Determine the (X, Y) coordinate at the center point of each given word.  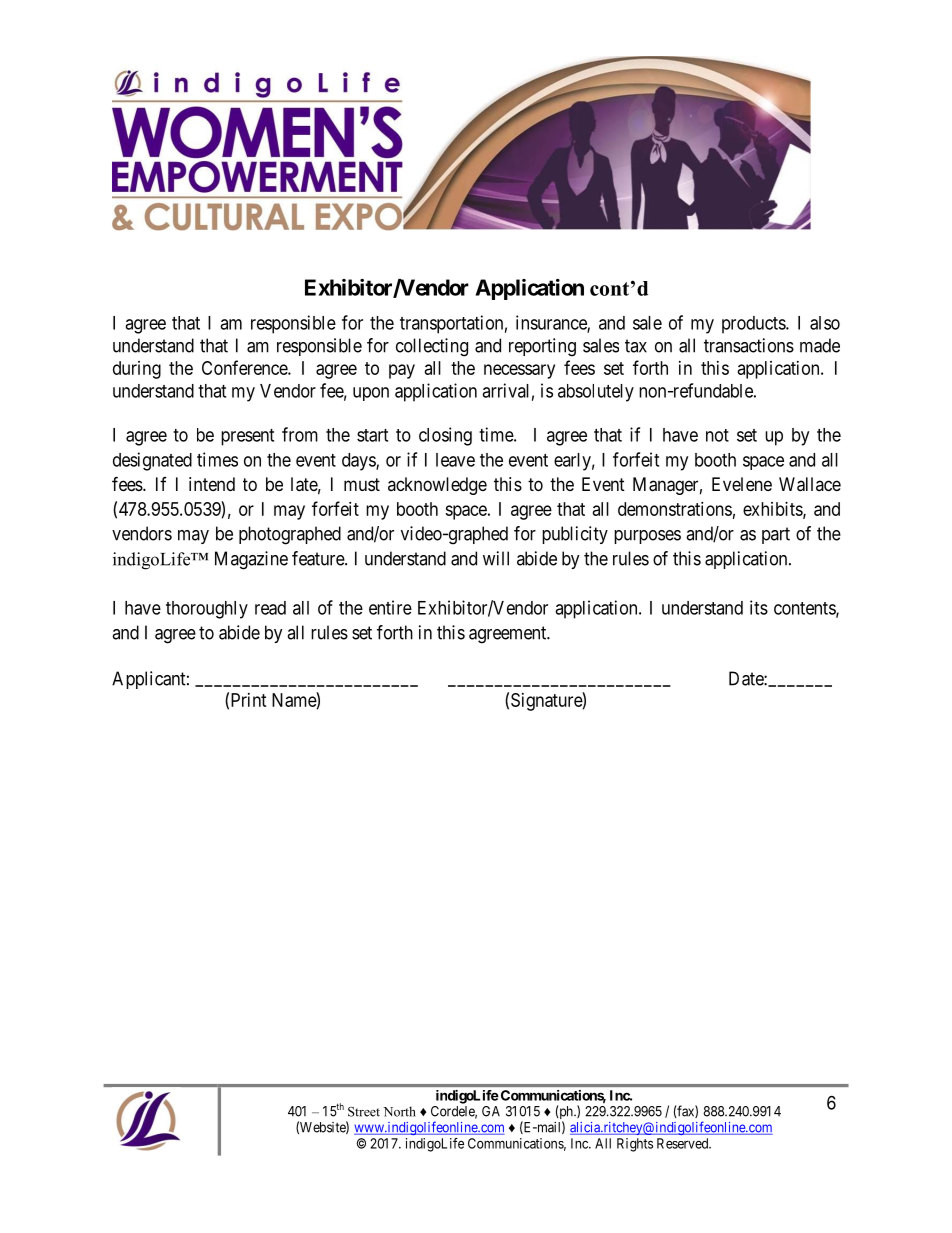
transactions (749, 345)
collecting (432, 347)
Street (364, 1112)
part (776, 535)
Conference (245, 367)
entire (390, 607)
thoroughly (207, 610)
